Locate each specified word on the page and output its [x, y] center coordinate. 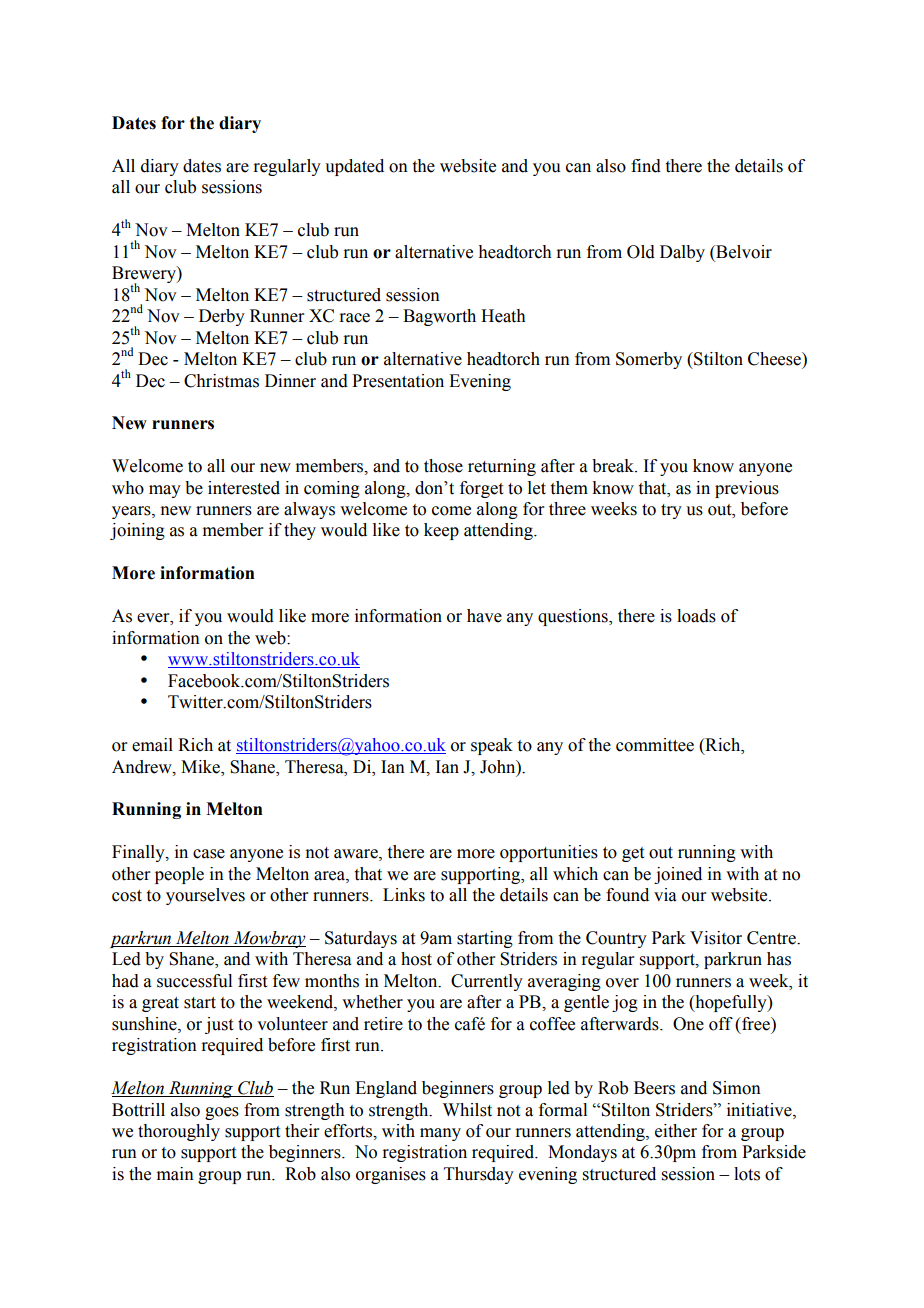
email [152, 745]
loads [696, 616]
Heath [503, 316]
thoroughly [179, 1132]
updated [354, 167]
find [646, 166]
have [484, 616]
